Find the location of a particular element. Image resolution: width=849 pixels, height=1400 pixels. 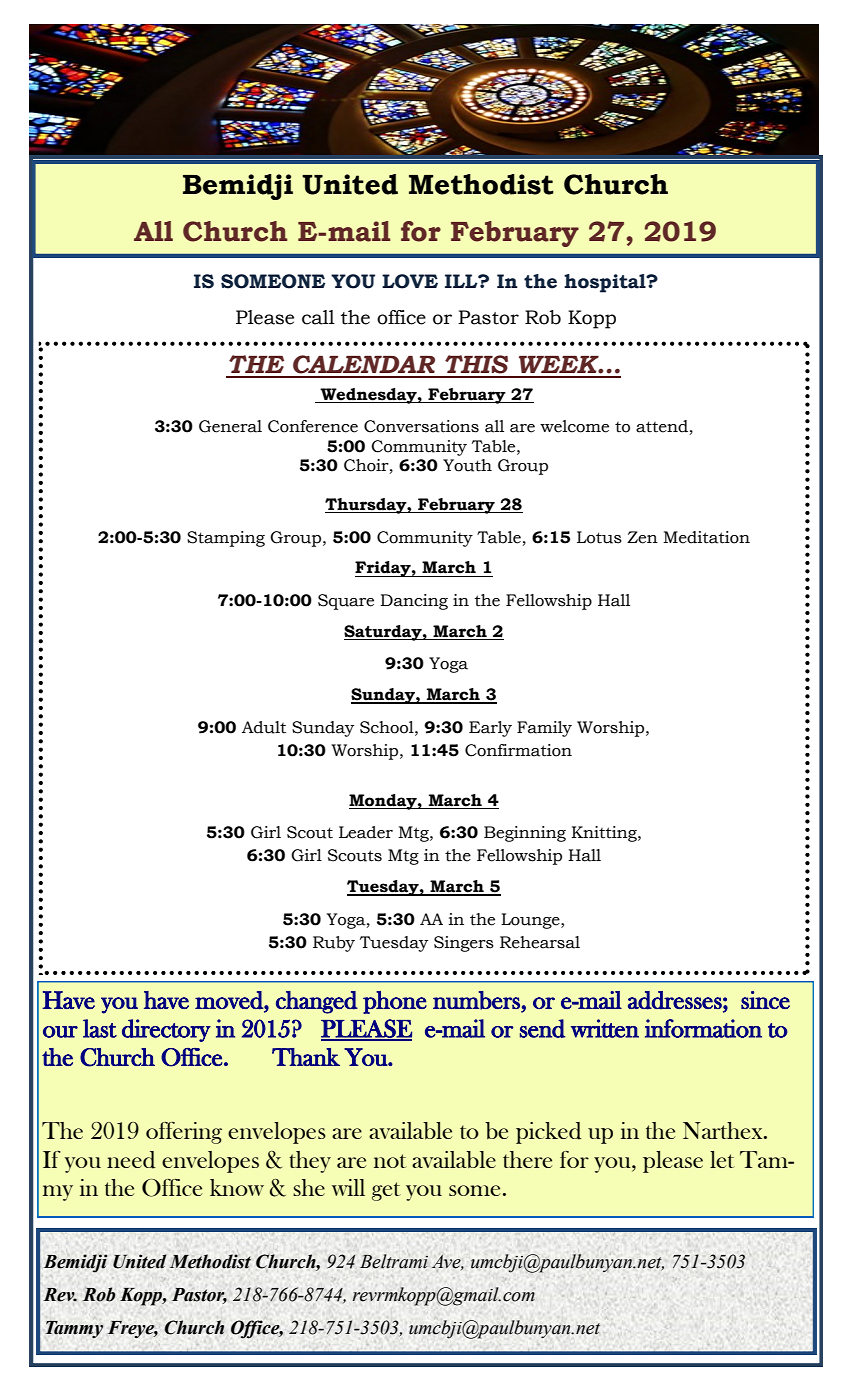

attend is located at coordinates (662, 426).
